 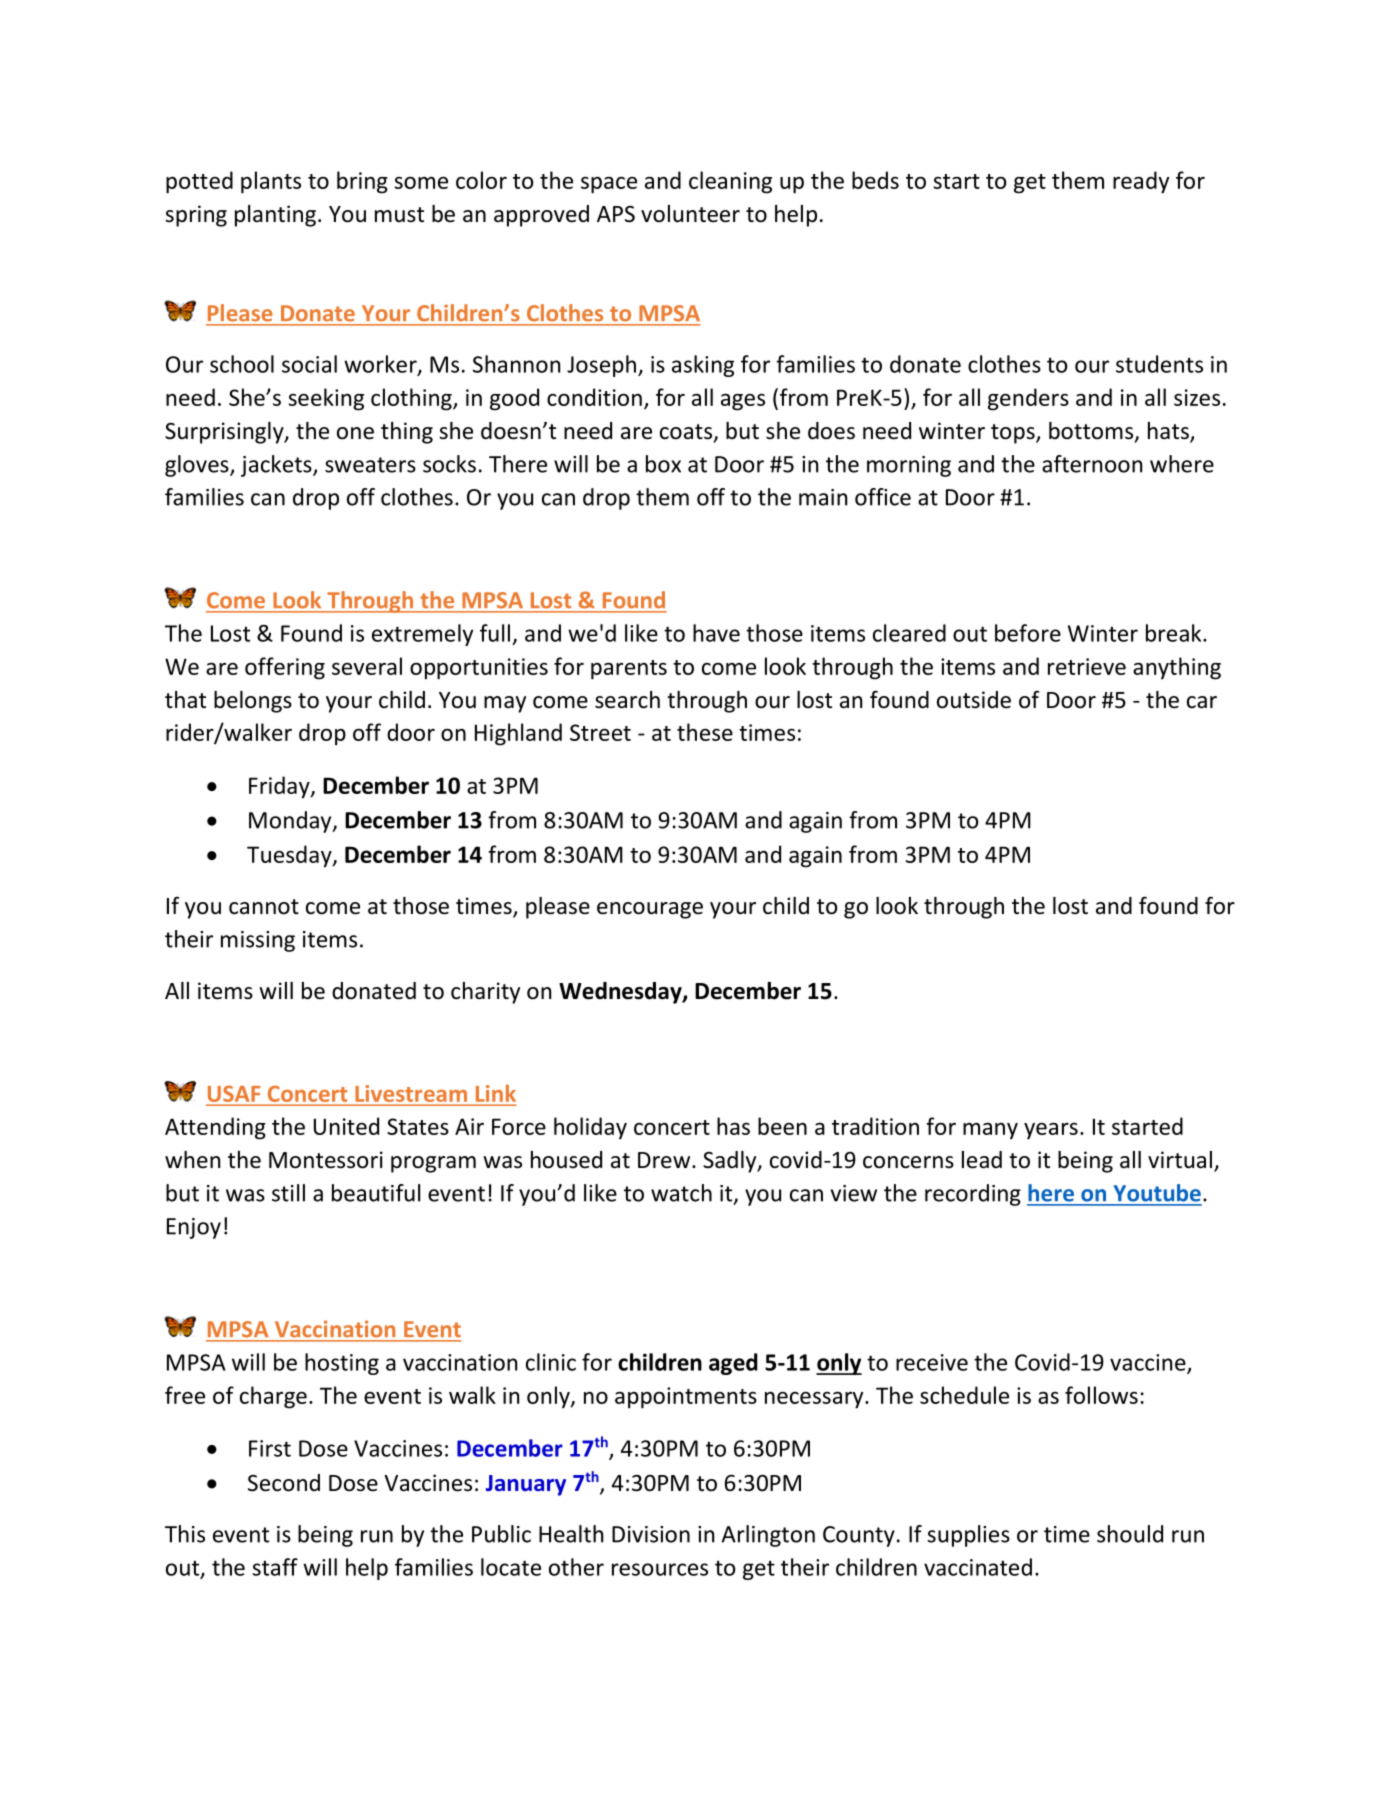 What do you see at coordinates (1087, 666) in the page?
I see `retrieve` at bounding box center [1087, 666].
